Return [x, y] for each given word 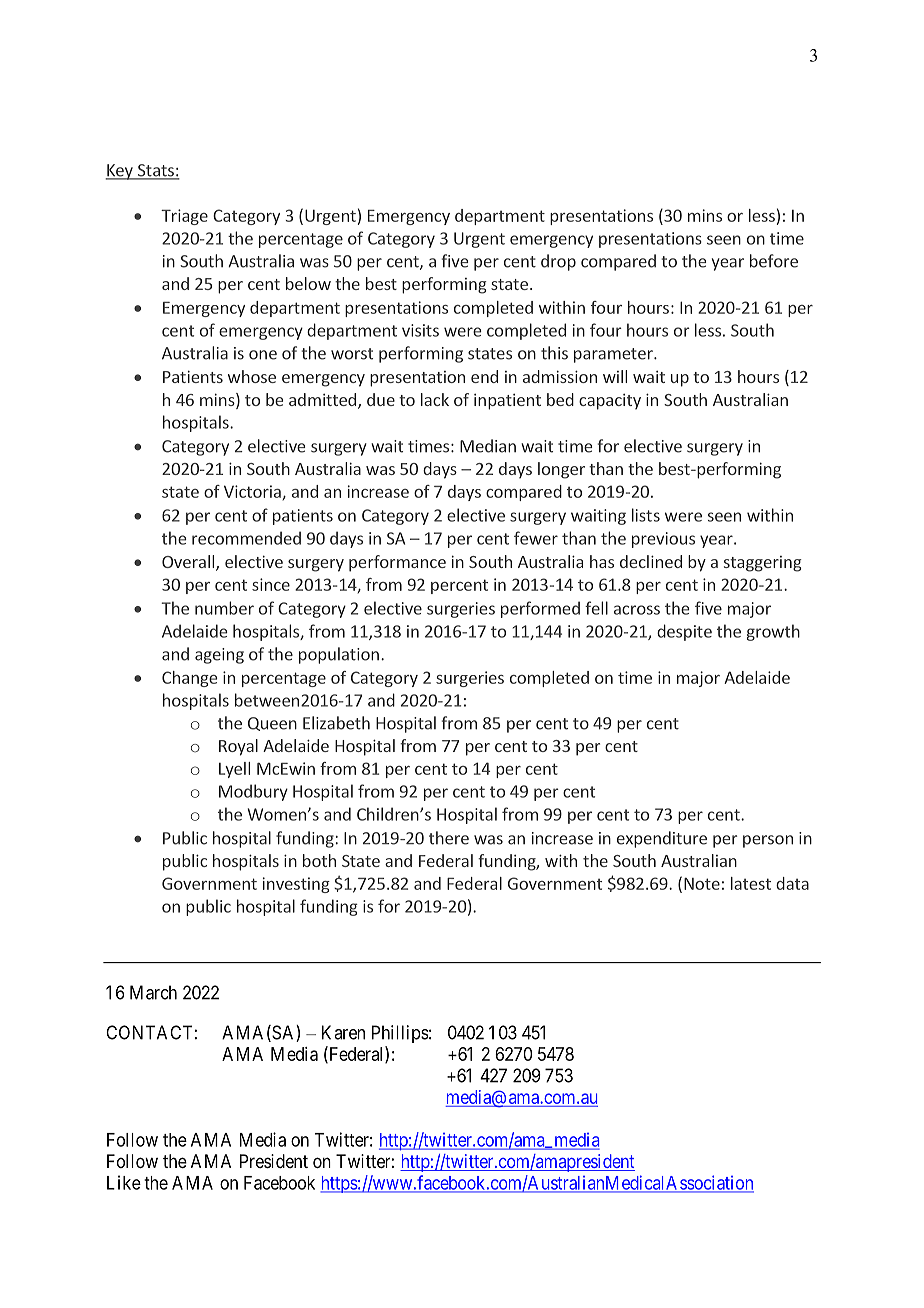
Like [124, 1182]
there [449, 838]
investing [296, 885]
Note [702, 884]
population [339, 655]
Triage [184, 217]
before [774, 261]
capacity [610, 402]
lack [435, 399]
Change [190, 679]
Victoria [253, 492]
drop [558, 262]
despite [684, 632]
